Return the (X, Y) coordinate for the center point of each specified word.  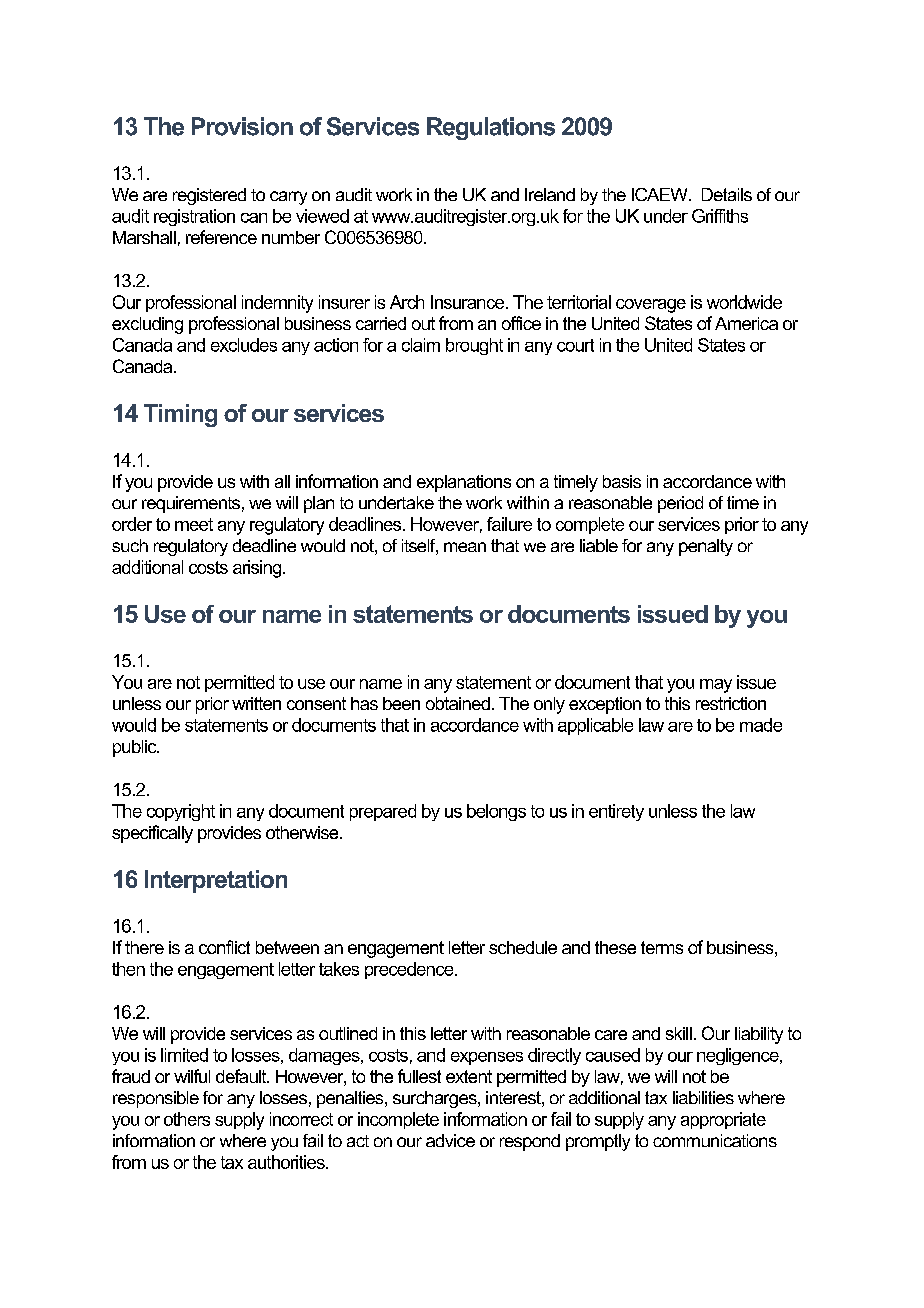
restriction (731, 703)
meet (194, 524)
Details (727, 194)
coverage (651, 306)
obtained (458, 703)
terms (662, 947)
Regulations (491, 128)
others (187, 1119)
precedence (410, 970)
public (136, 748)
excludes (244, 345)
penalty (706, 547)
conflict (224, 947)
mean (465, 547)
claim (421, 345)
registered (209, 196)
